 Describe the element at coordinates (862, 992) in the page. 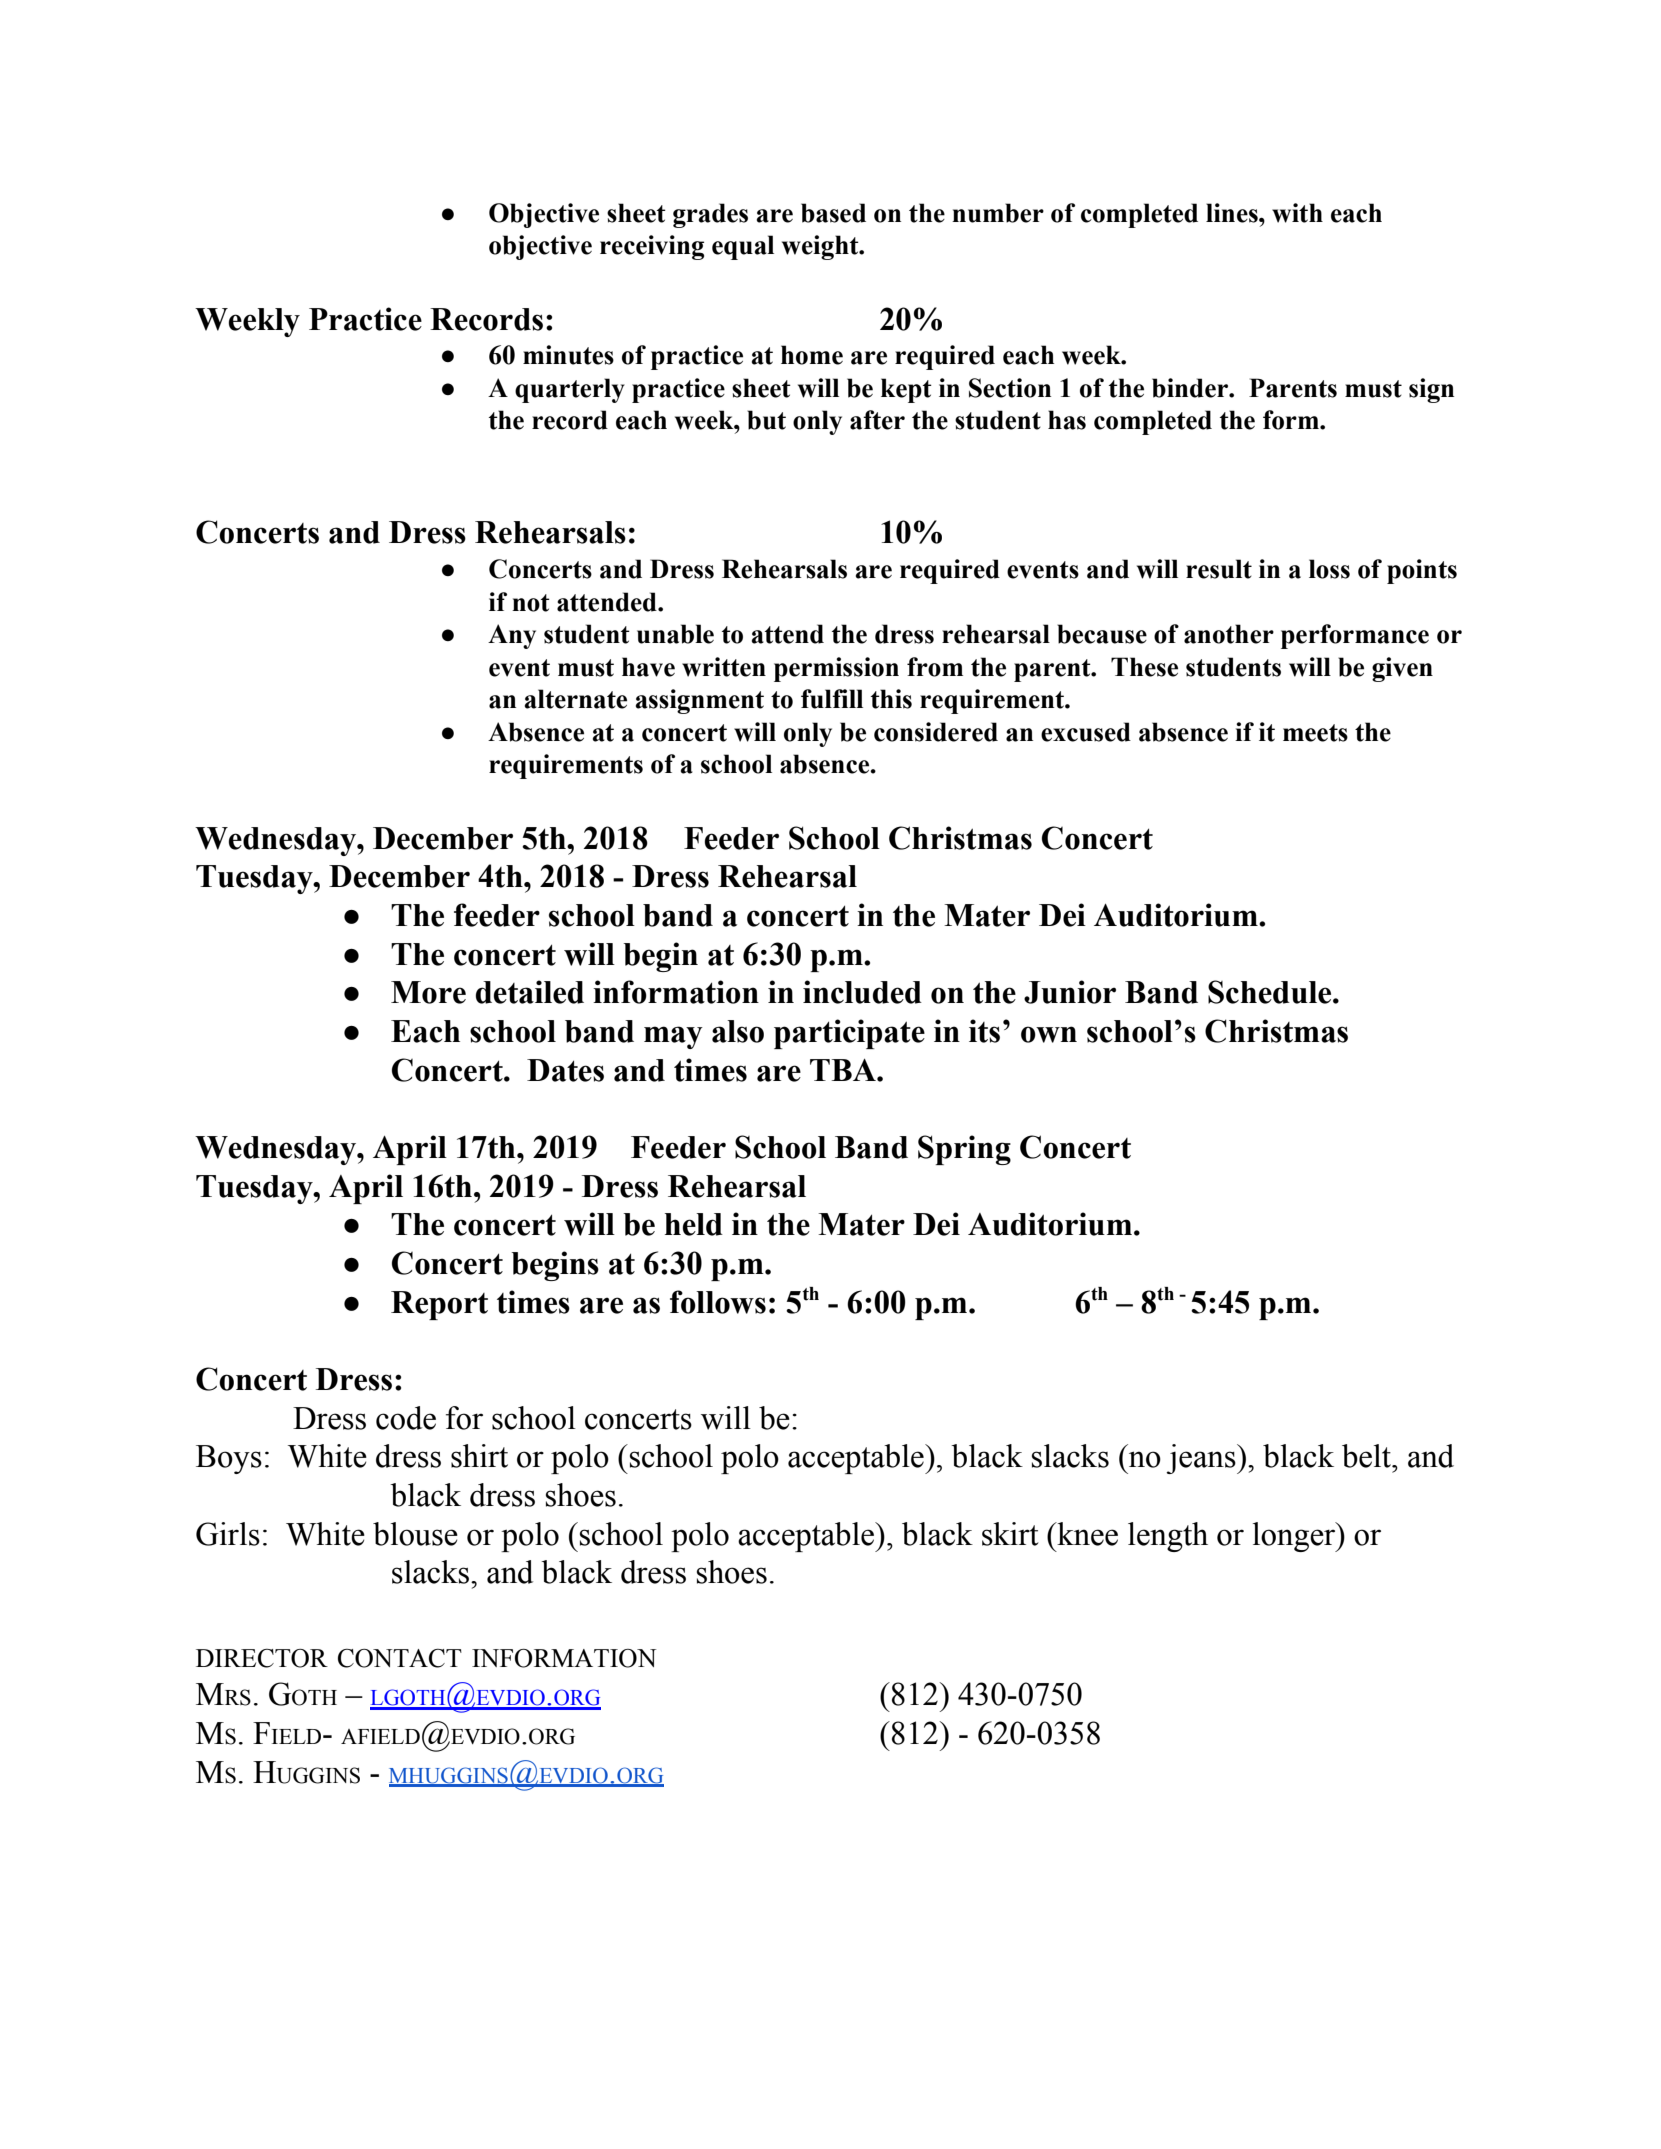

I see `included` at that location.
